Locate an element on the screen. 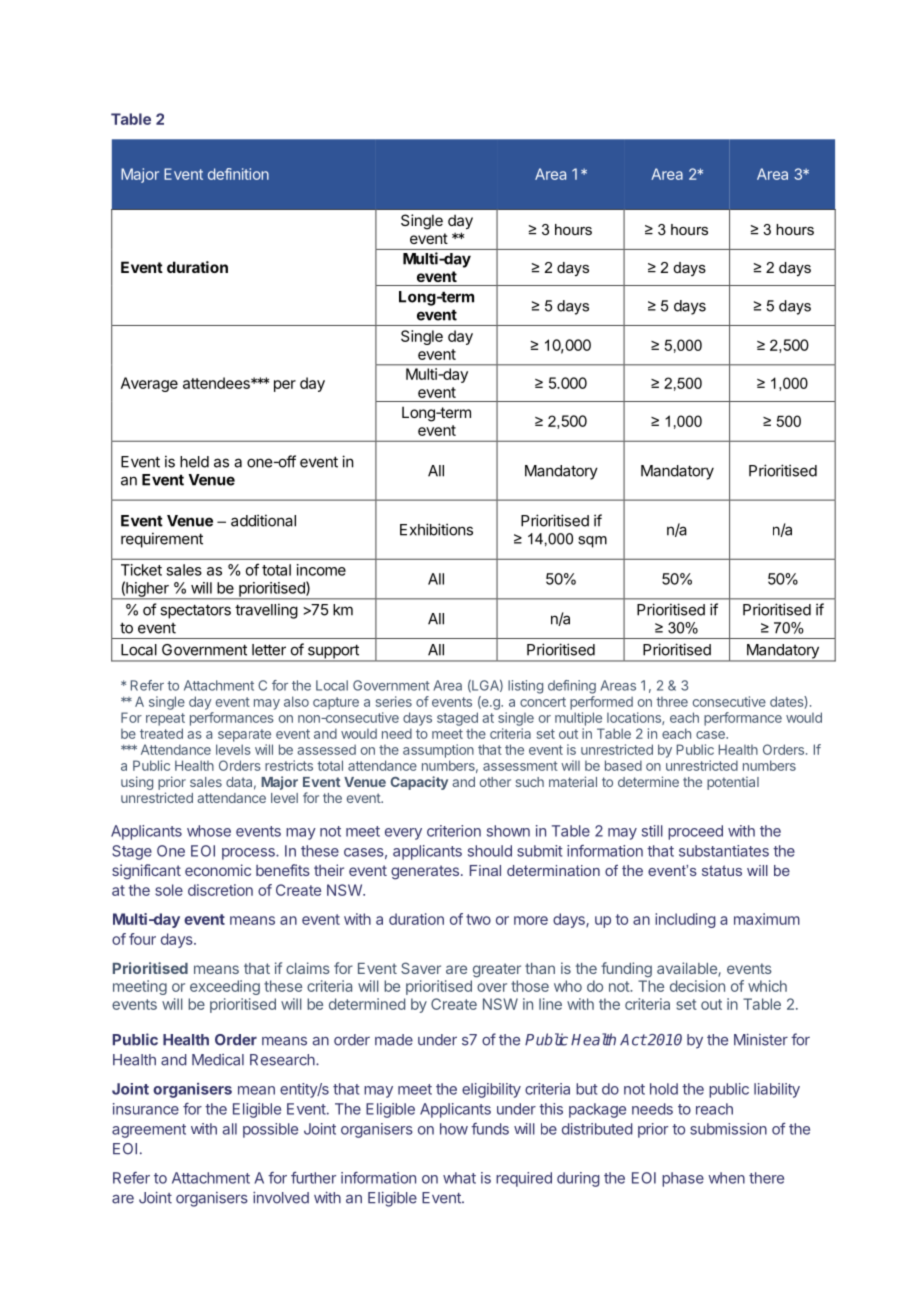 The height and width of the screenshot is (1308, 924). Exhibitions is located at coordinates (436, 529).
